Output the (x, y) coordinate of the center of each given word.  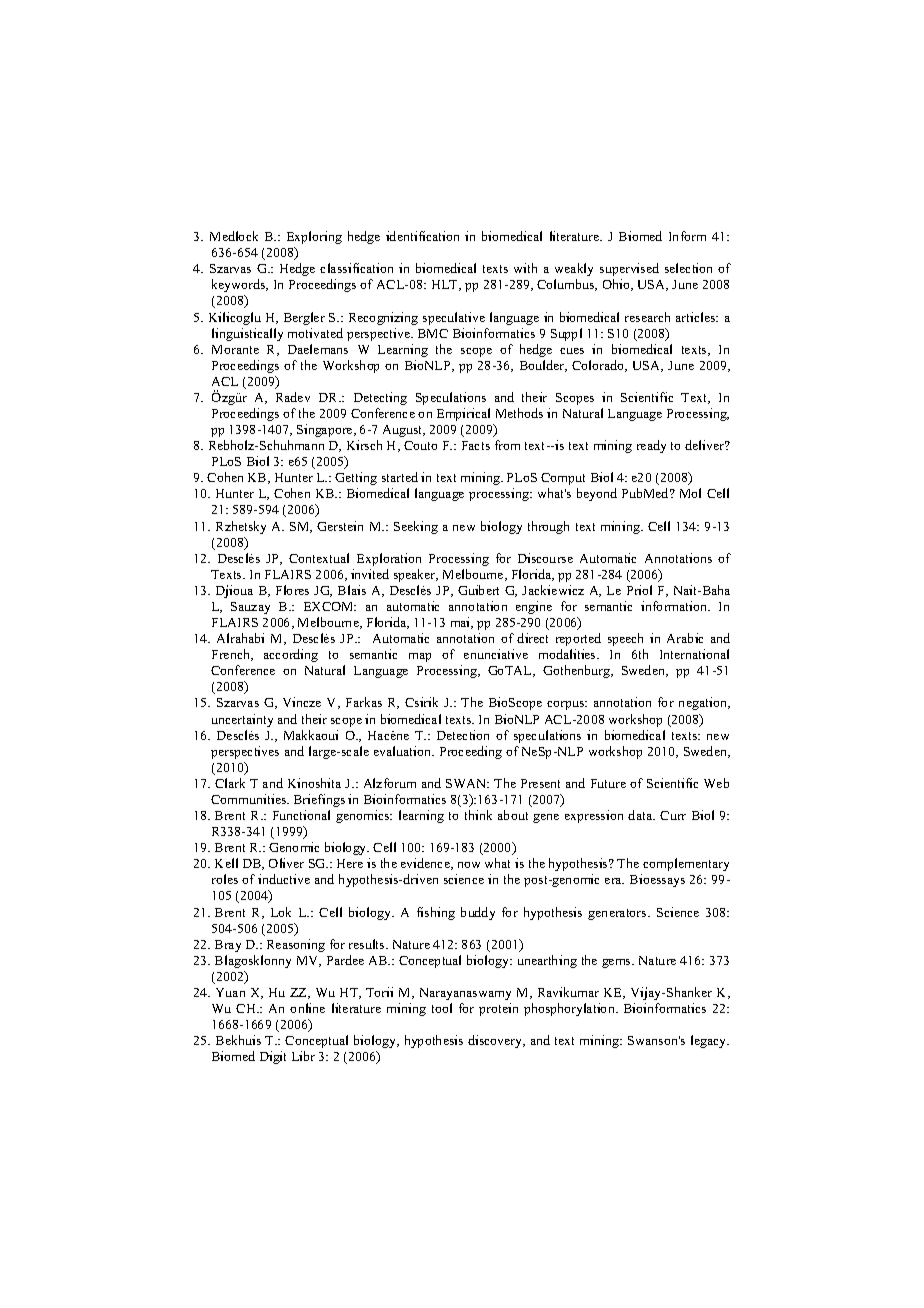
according (291, 655)
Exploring (314, 237)
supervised (629, 269)
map (420, 657)
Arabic (685, 638)
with (525, 268)
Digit (273, 1057)
